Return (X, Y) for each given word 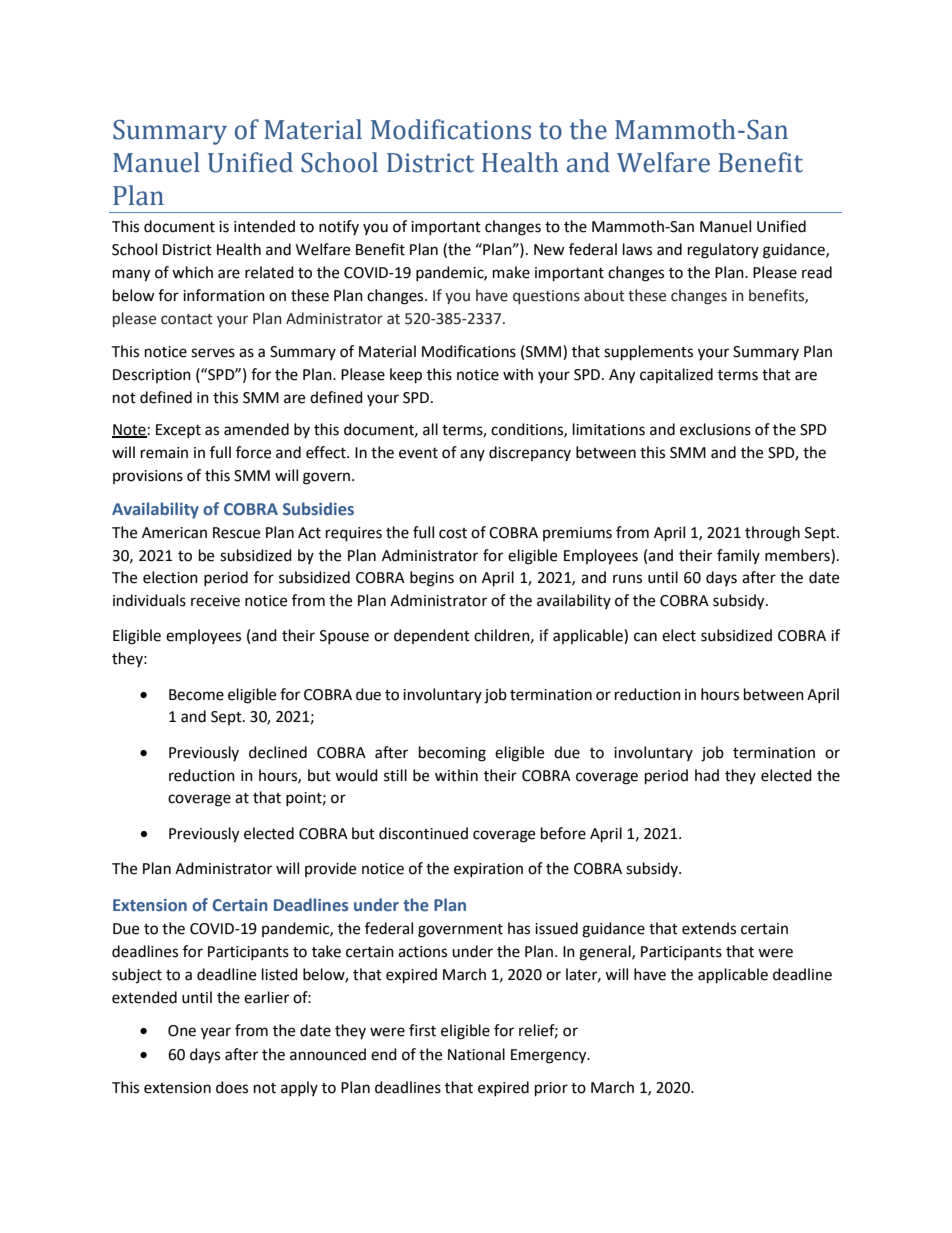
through (772, 534)
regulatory (723, 251)
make (511, 272)
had (707, 775)
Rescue (236, 533)
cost (453, 533)
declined (278, 752)
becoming (452, 754)
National (476, 1054)
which (192, 272)
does (232, 1087)
